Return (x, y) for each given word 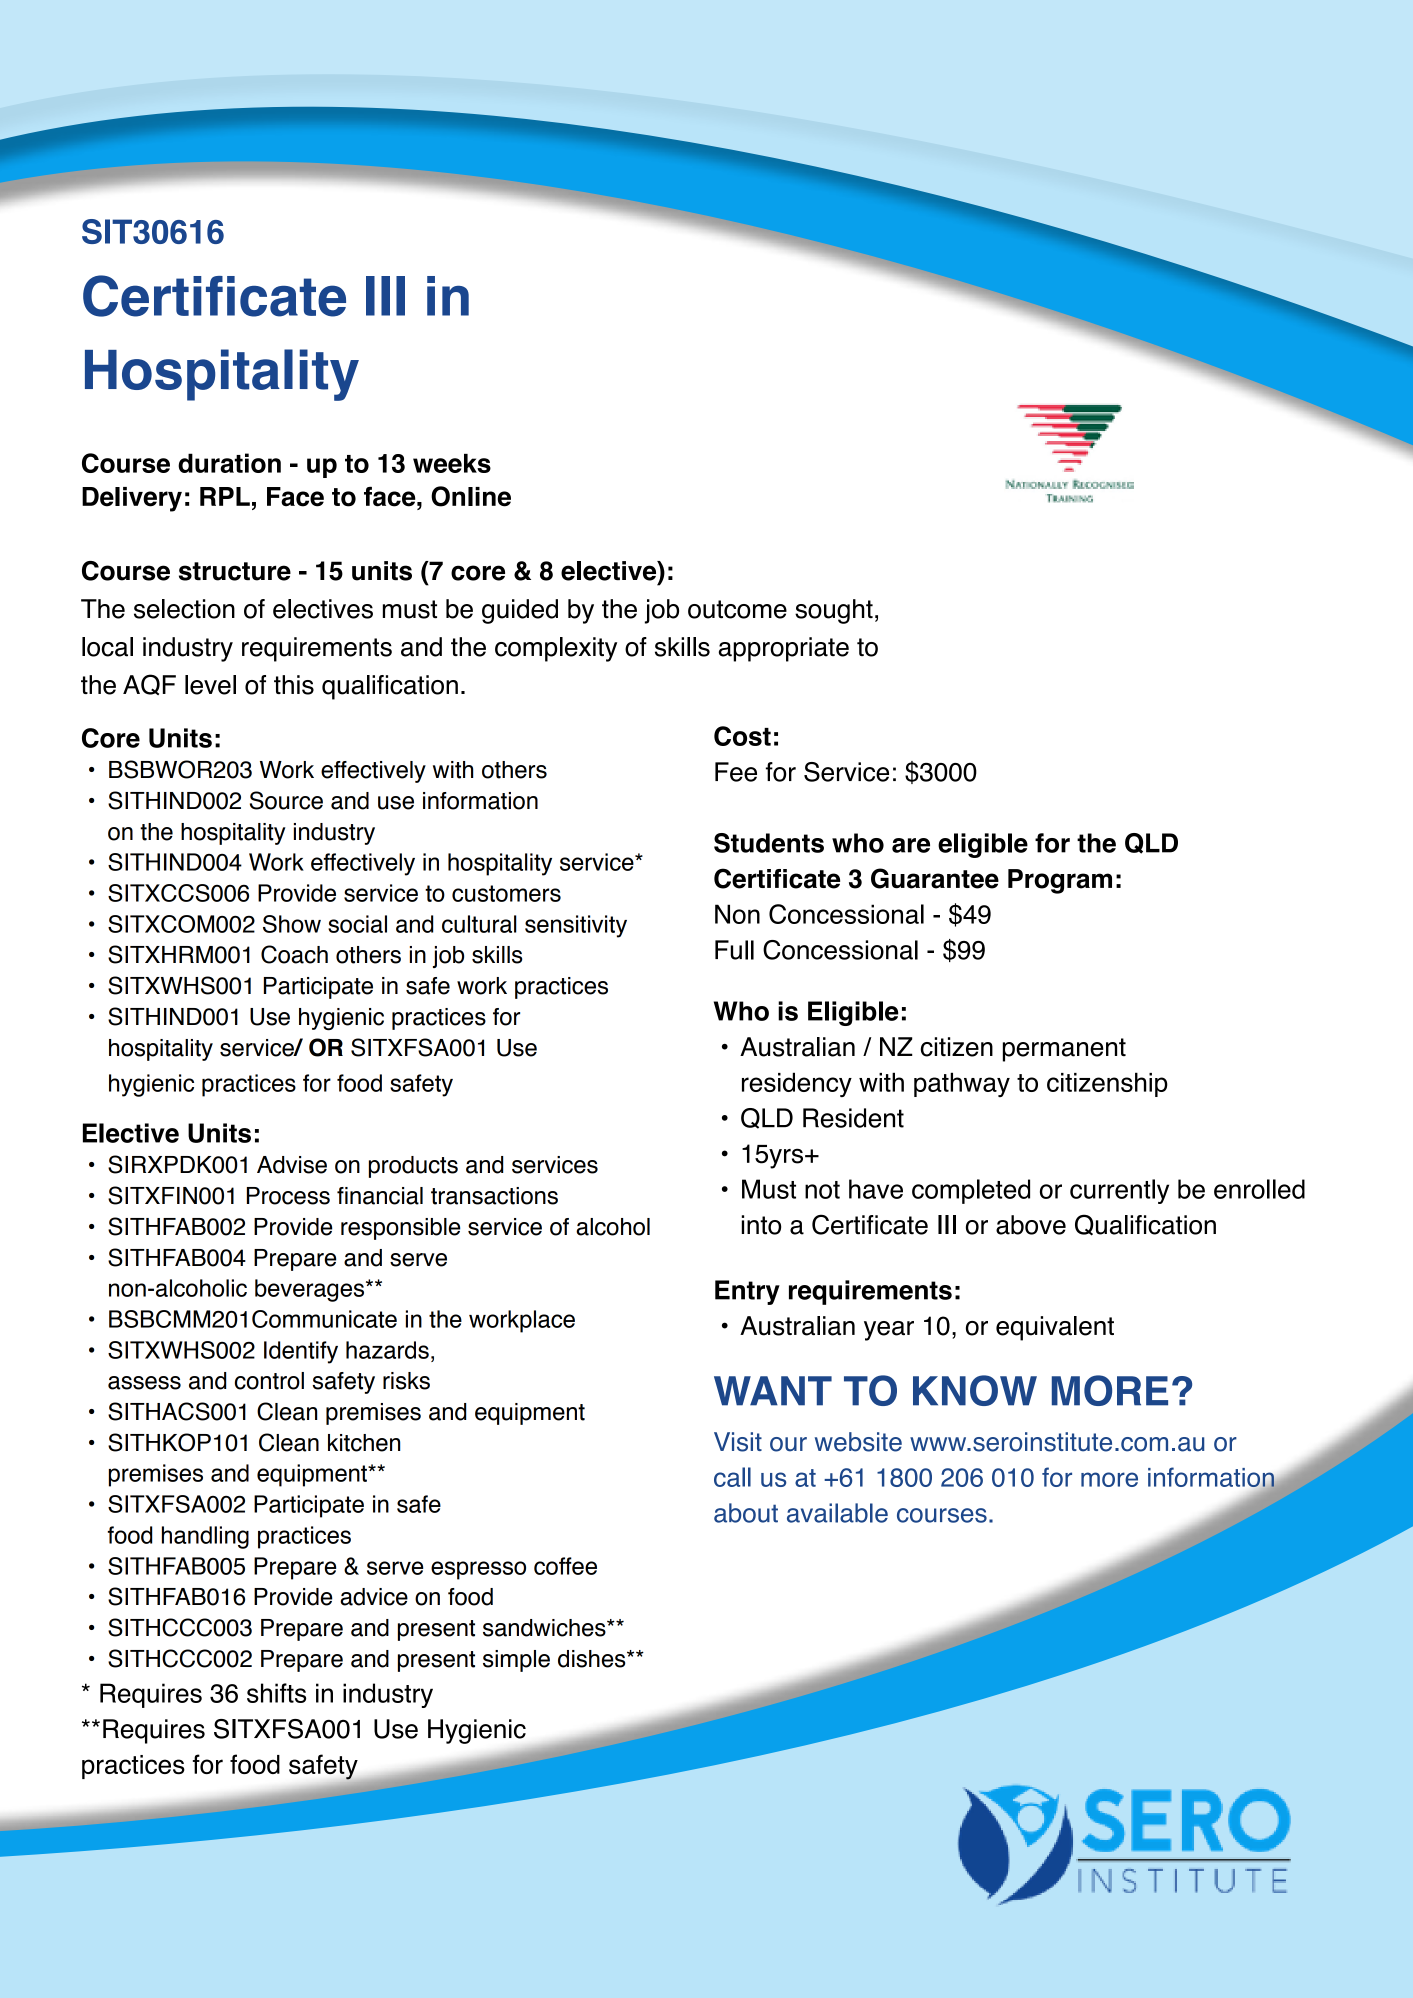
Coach (294, 954)
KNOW (975, 1390)
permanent (1064, 1050)
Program (1060, 881)
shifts (276, 1693)
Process (288, 1196)
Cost (742, 736)
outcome (737, 609)
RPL (225, 496)
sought (834, 611)
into (761, 1225)
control (269, 1381)
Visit (738, 1442)
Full (734, 950)
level (210, 685)
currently (1119, 1191)
